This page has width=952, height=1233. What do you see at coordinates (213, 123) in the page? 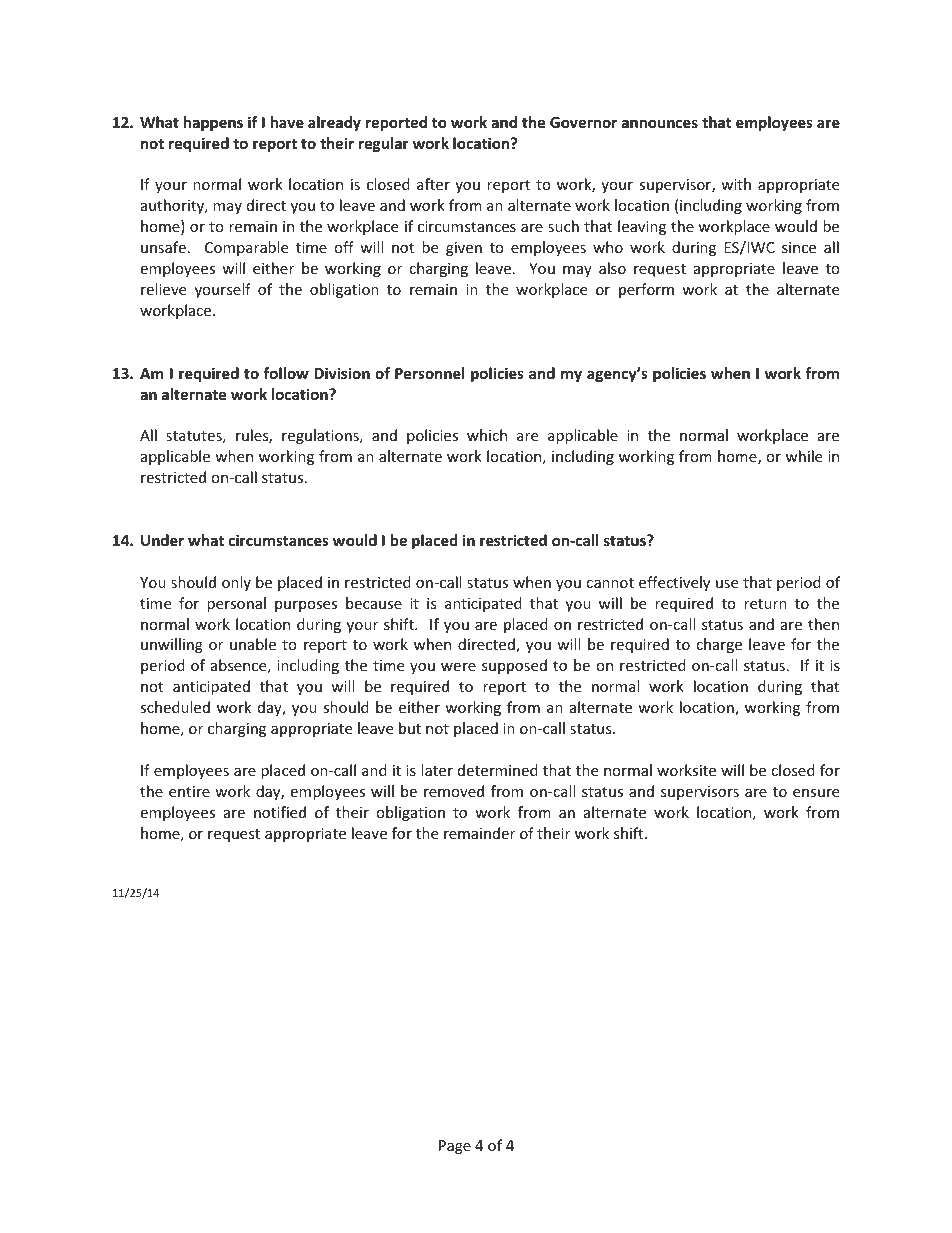
I see `happens` at bounding box center [213, 123].
